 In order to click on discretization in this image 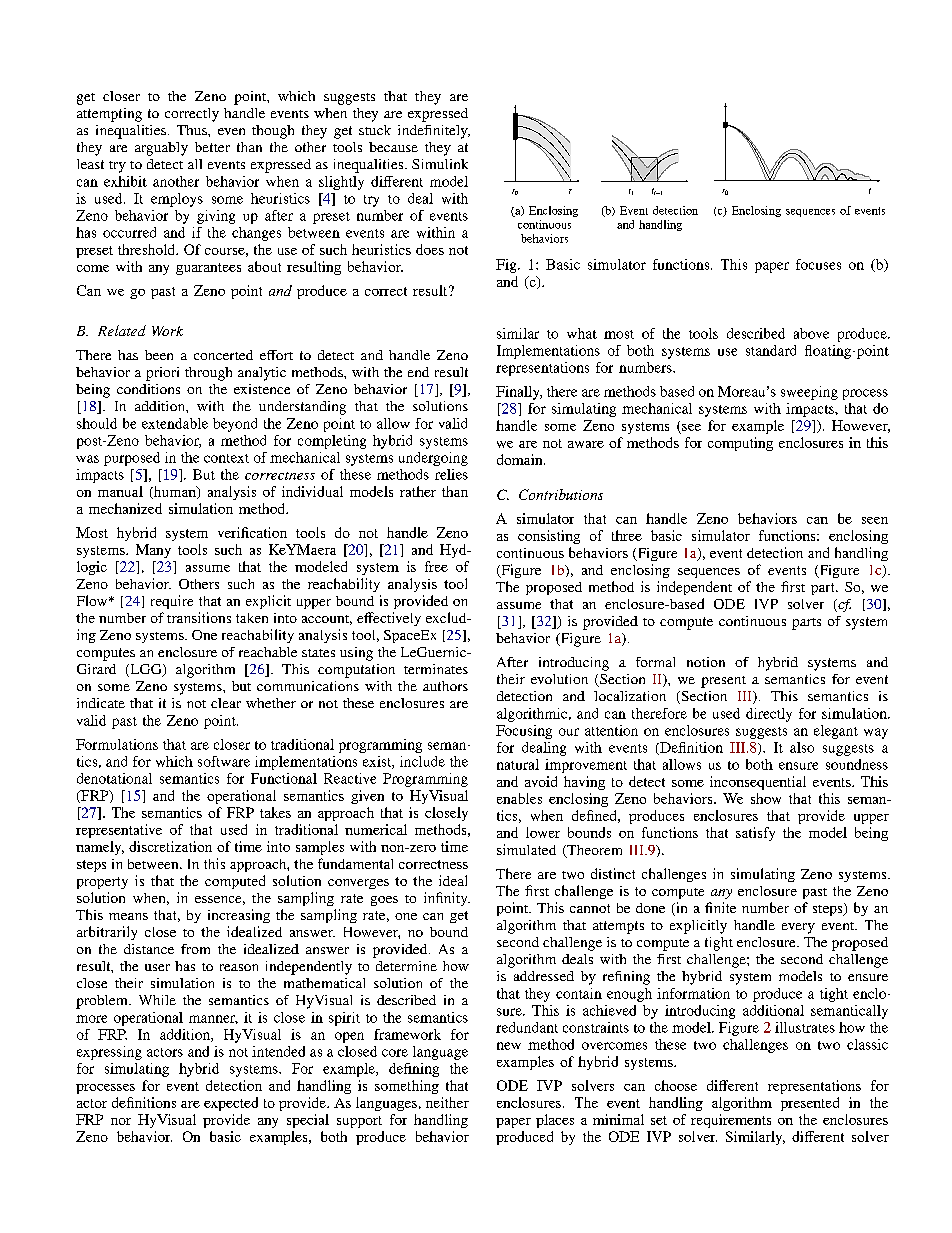, I will do `click(170, 846)`.
